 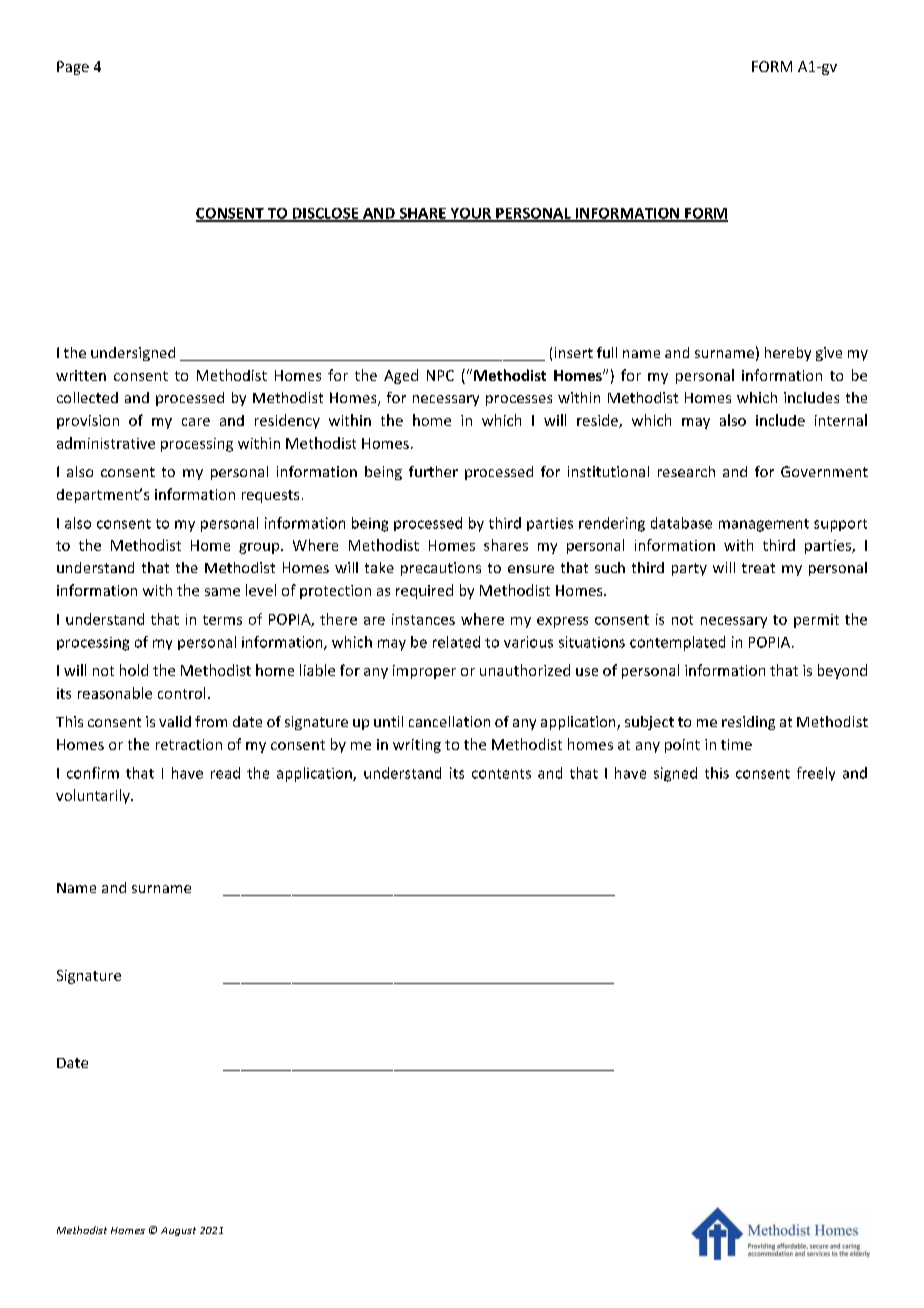 I want to click on contents, so click(x=501, y=774).
